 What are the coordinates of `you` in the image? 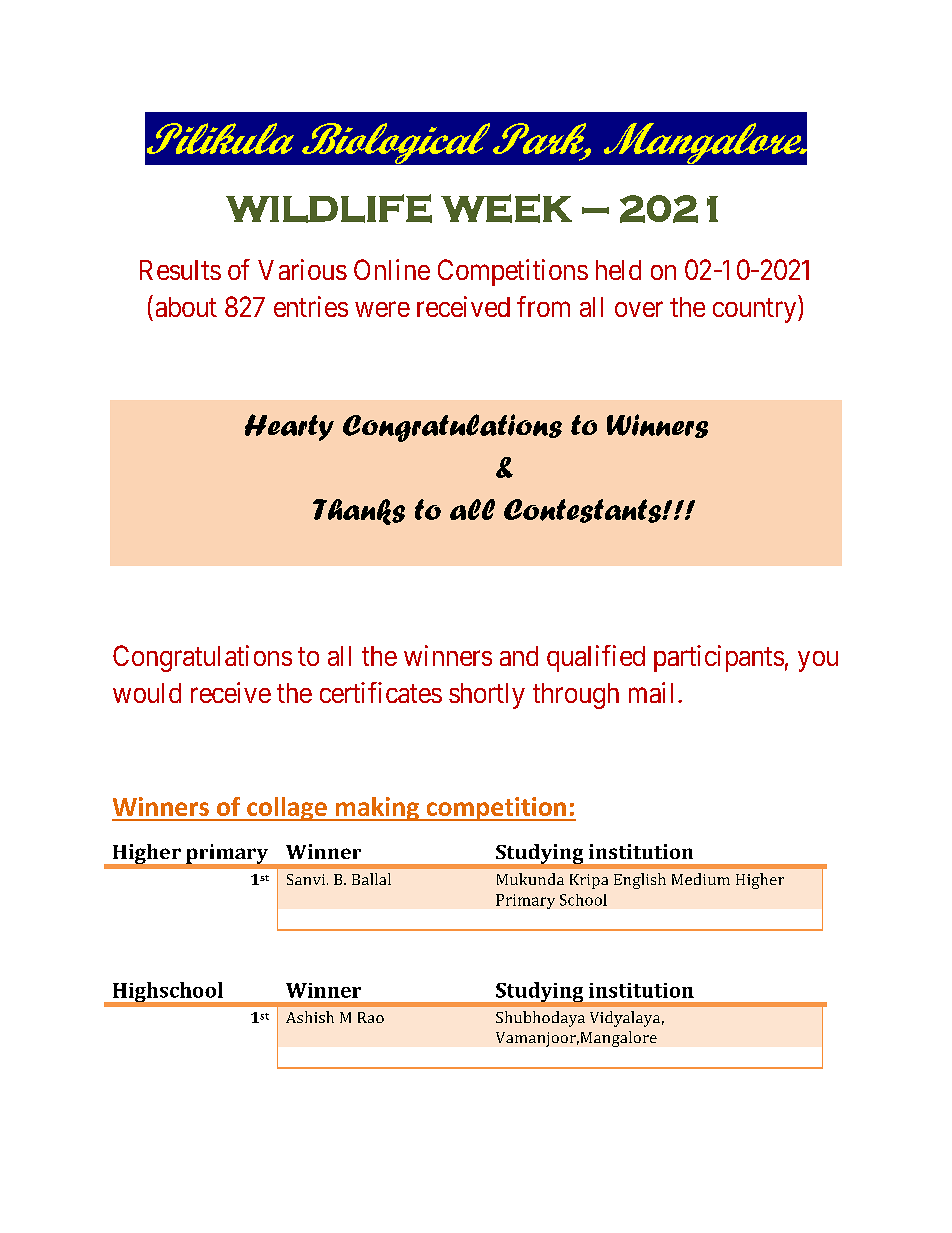 It's located at (818, 661).
